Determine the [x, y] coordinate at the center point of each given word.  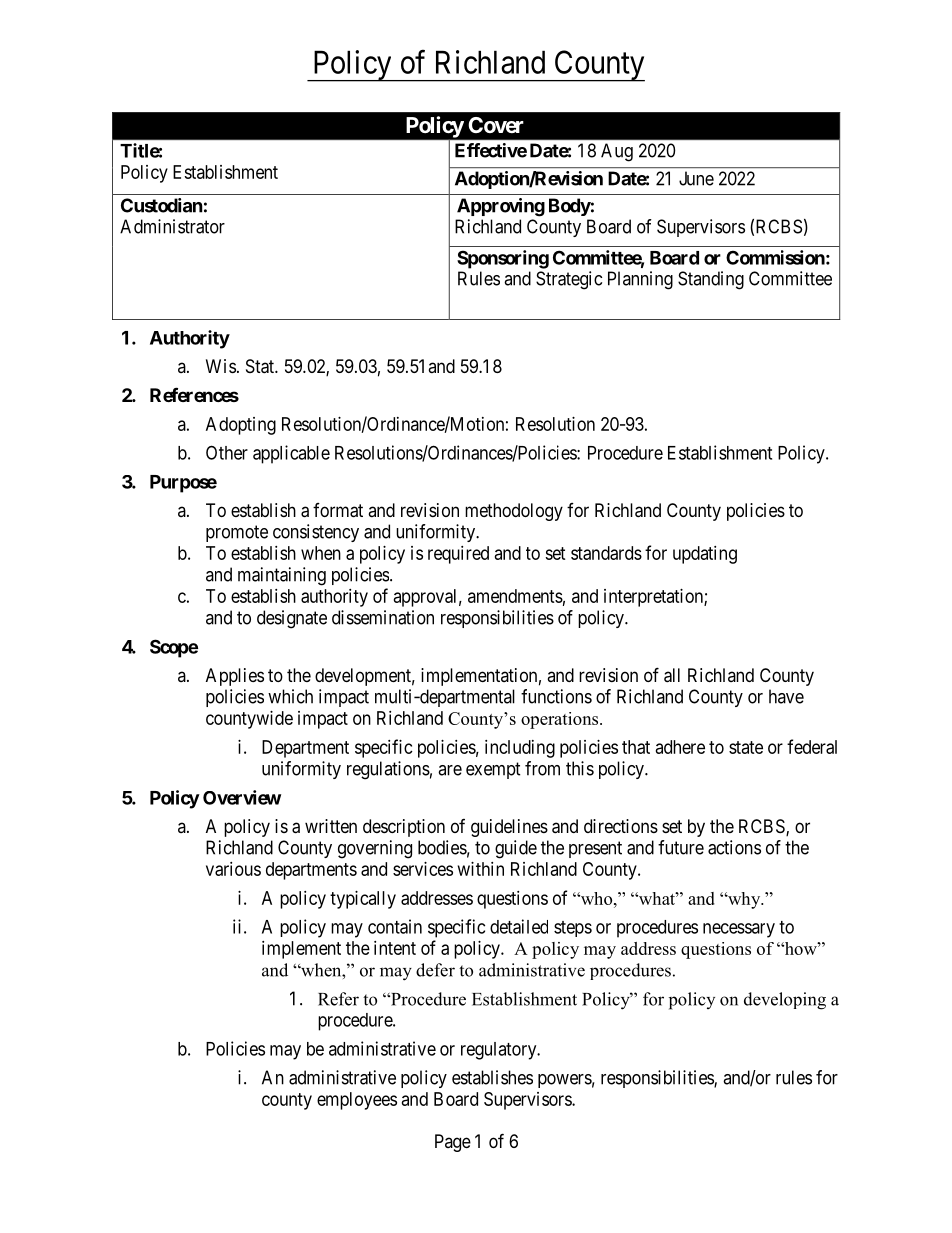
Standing [711, 280]
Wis [221, 366]
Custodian [162, 205]
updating [705, 555]
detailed [519, 926]
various [233, 869]
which [290, 696]
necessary [739, 930]
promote [237, 533]
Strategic [569, 280]
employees [357, 1101]
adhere [680, 747]
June [696, 178]
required [458, 555]
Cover [496, 125]
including [520, 749]
